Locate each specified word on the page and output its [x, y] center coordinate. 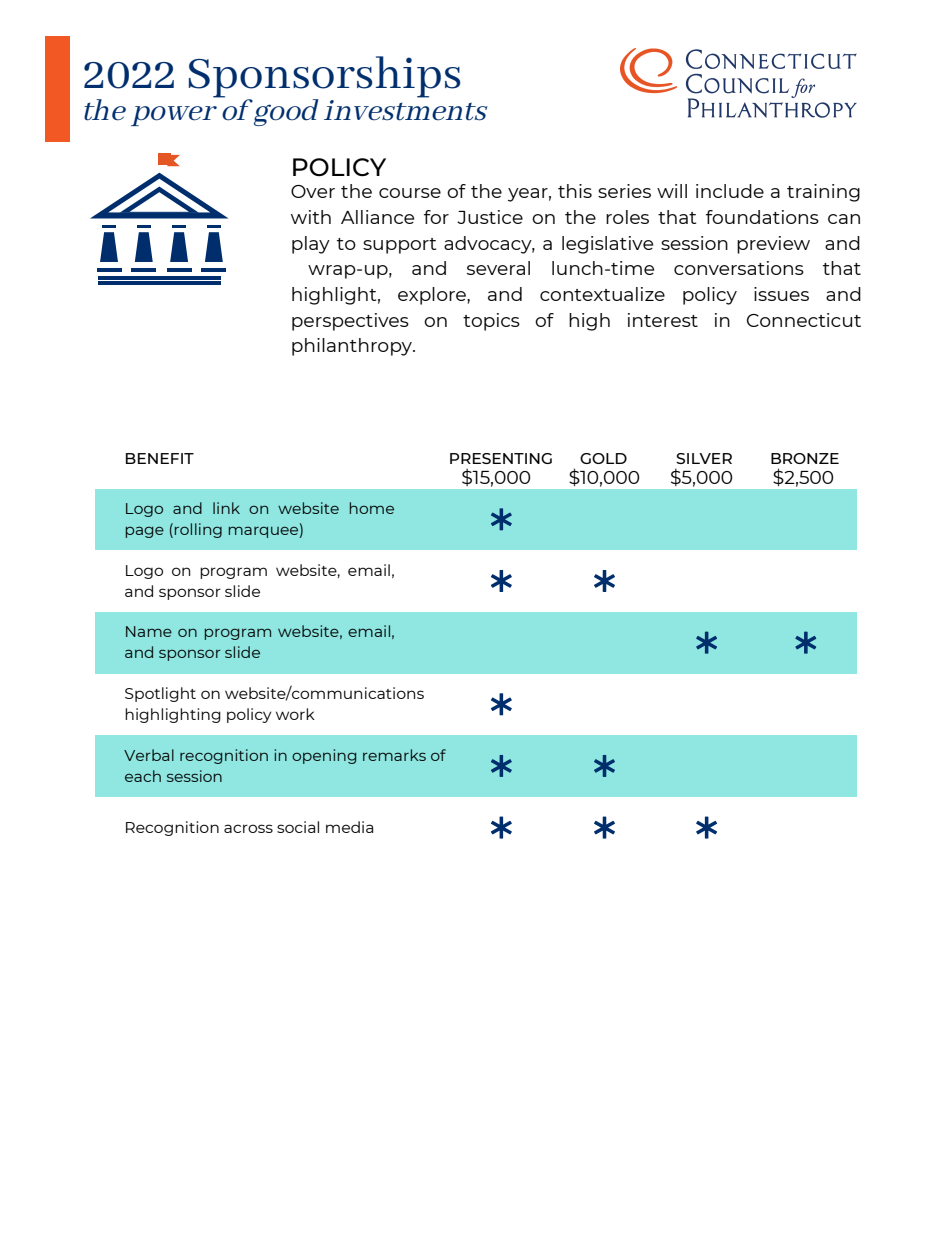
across [248, 828]
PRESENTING [501, 458]
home [372, 508]
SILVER [704, 458]
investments [406, 110]
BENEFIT [160, 458]
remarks [394, 755]
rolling [198, 530]
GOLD [603, 458]
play [311, 245]
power [174, 116]
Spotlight [160, 694]
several [498, 268]
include [730, 191]
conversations [739, 268]
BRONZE [805, 458]
